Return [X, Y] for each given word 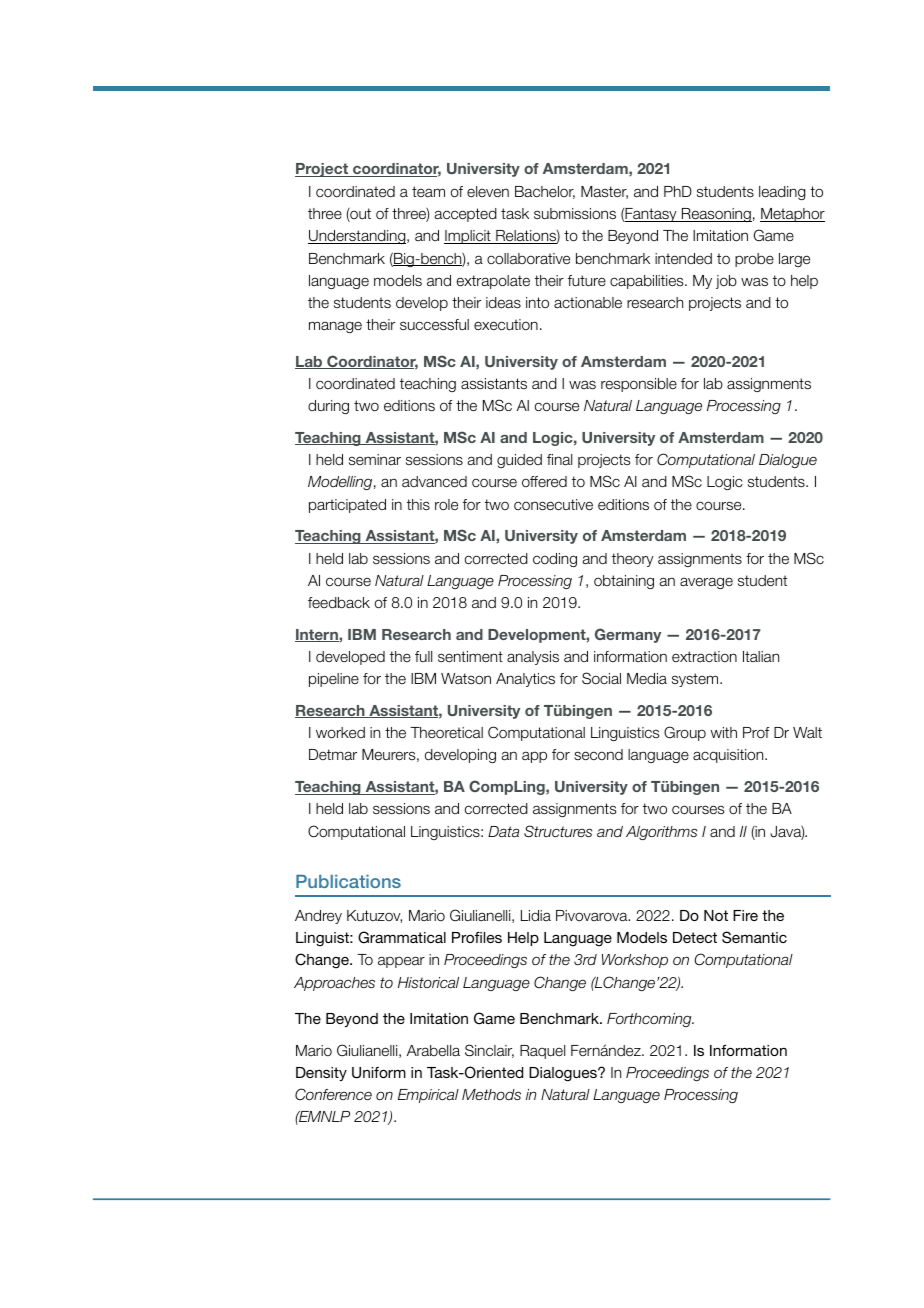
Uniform [379, 1073]
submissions [575, 214]
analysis [533, 658]
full [423, 656]
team [428, 191]
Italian [761, 656]
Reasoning [716, 215]
